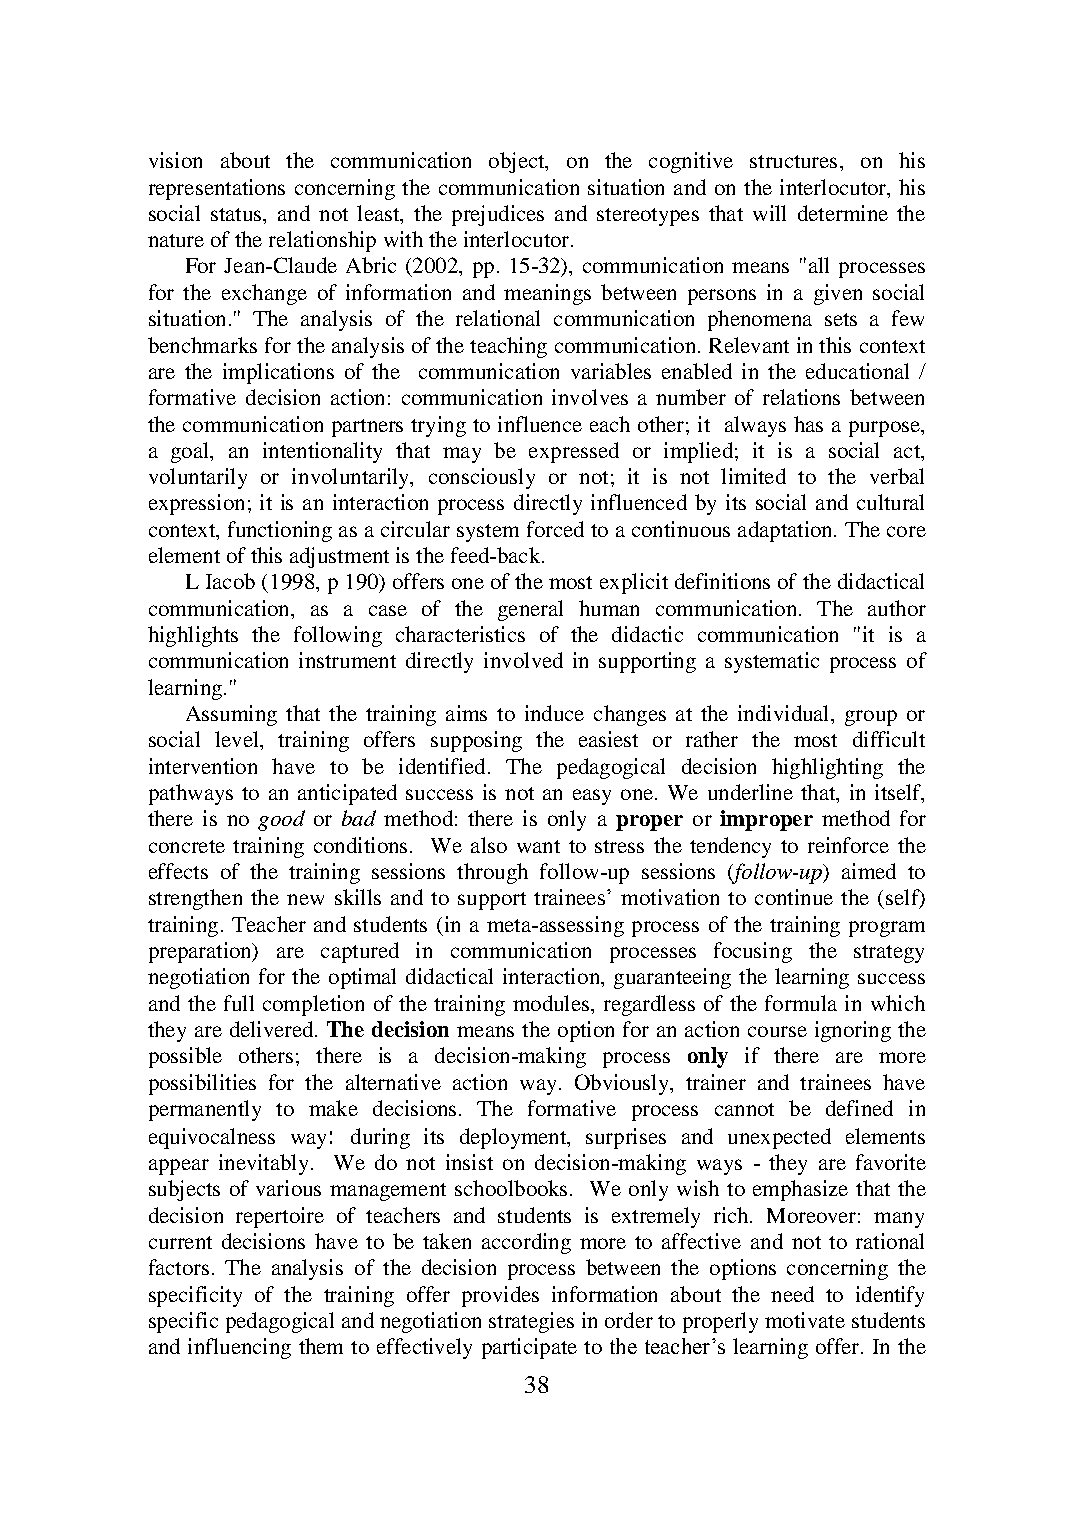 The width and height of the screenshot is (1073, 1516). What do you see at coordinates (237, 214) in the screenshot?
I see `status` at bounding box center [237, 214].
